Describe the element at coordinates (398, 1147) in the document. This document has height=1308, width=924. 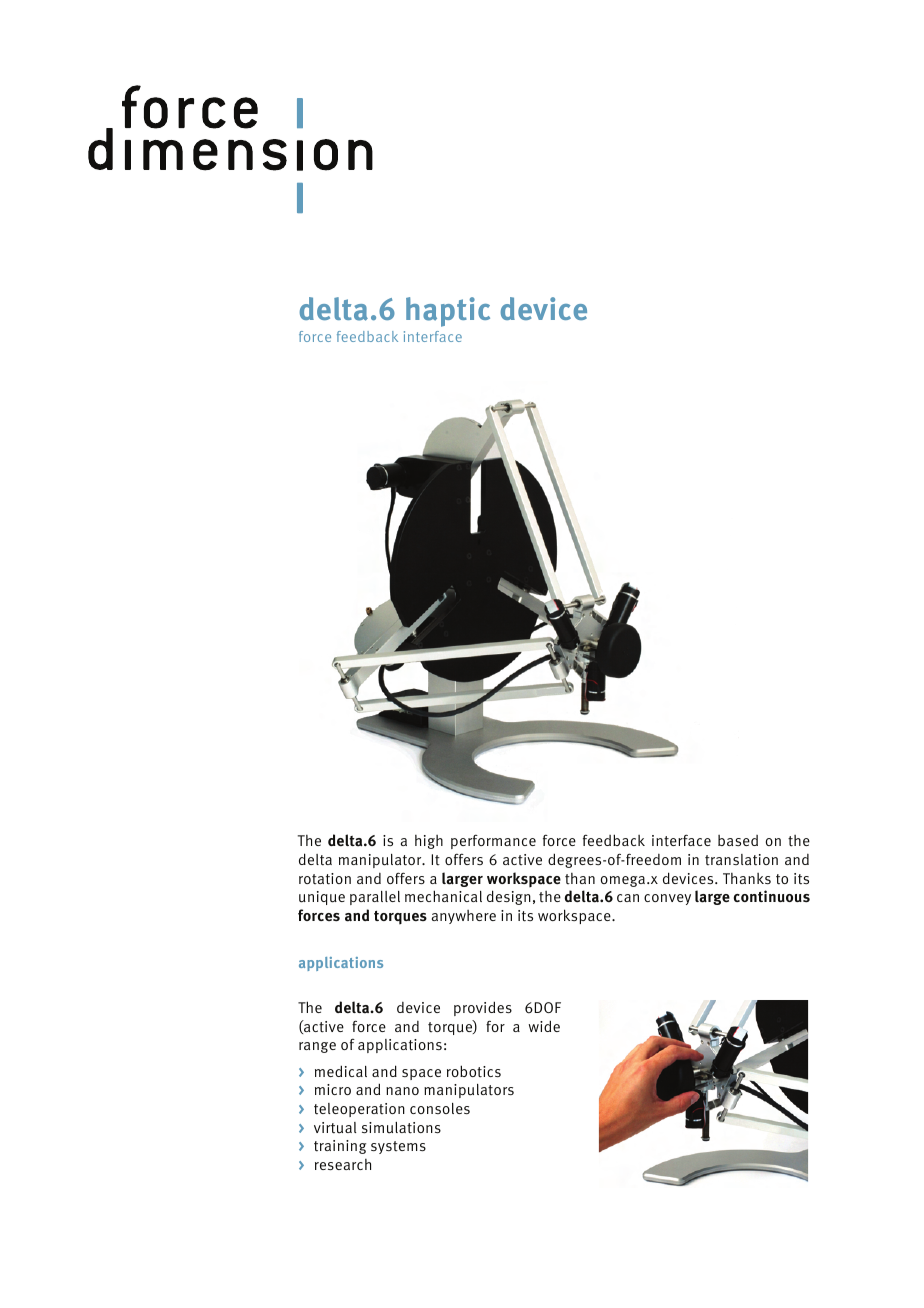
I see `systems` at that location.
